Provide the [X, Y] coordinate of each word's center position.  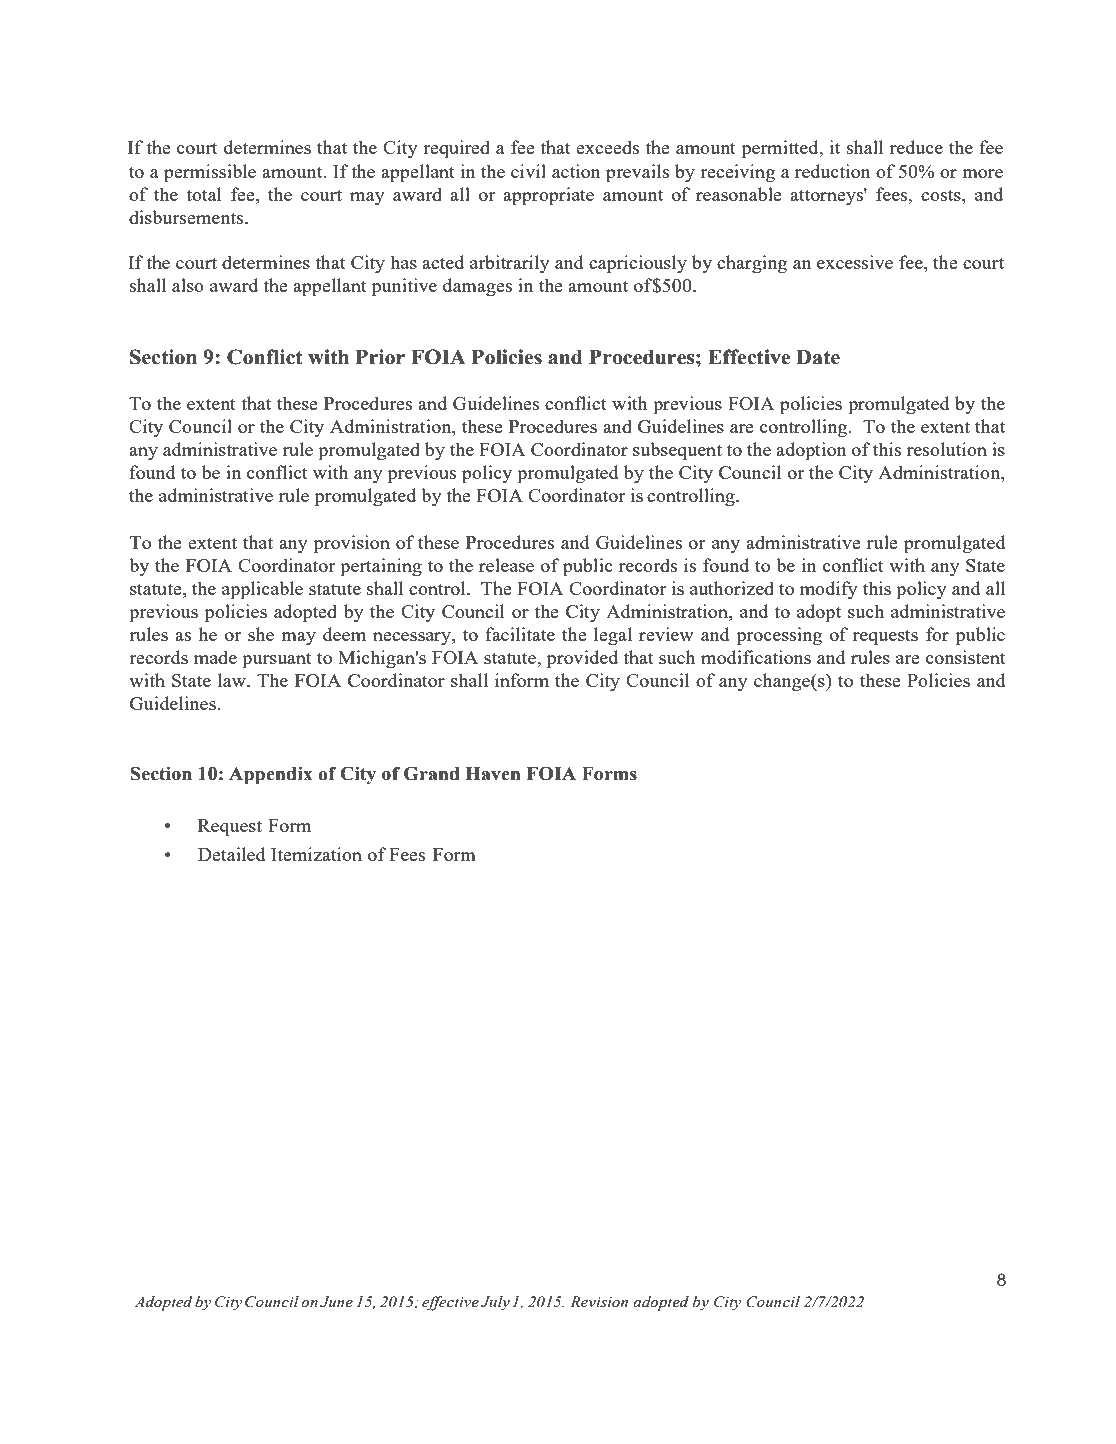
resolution [947, 449]
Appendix [271, 776]
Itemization [316, 854]
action [576, 171]
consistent [966, 657]
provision [352, 544]
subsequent [677, 451]
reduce [916, 147]
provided [582, 659]
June [336, 1302]
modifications [756, 657]
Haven [493, 774]
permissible [210, 173]
